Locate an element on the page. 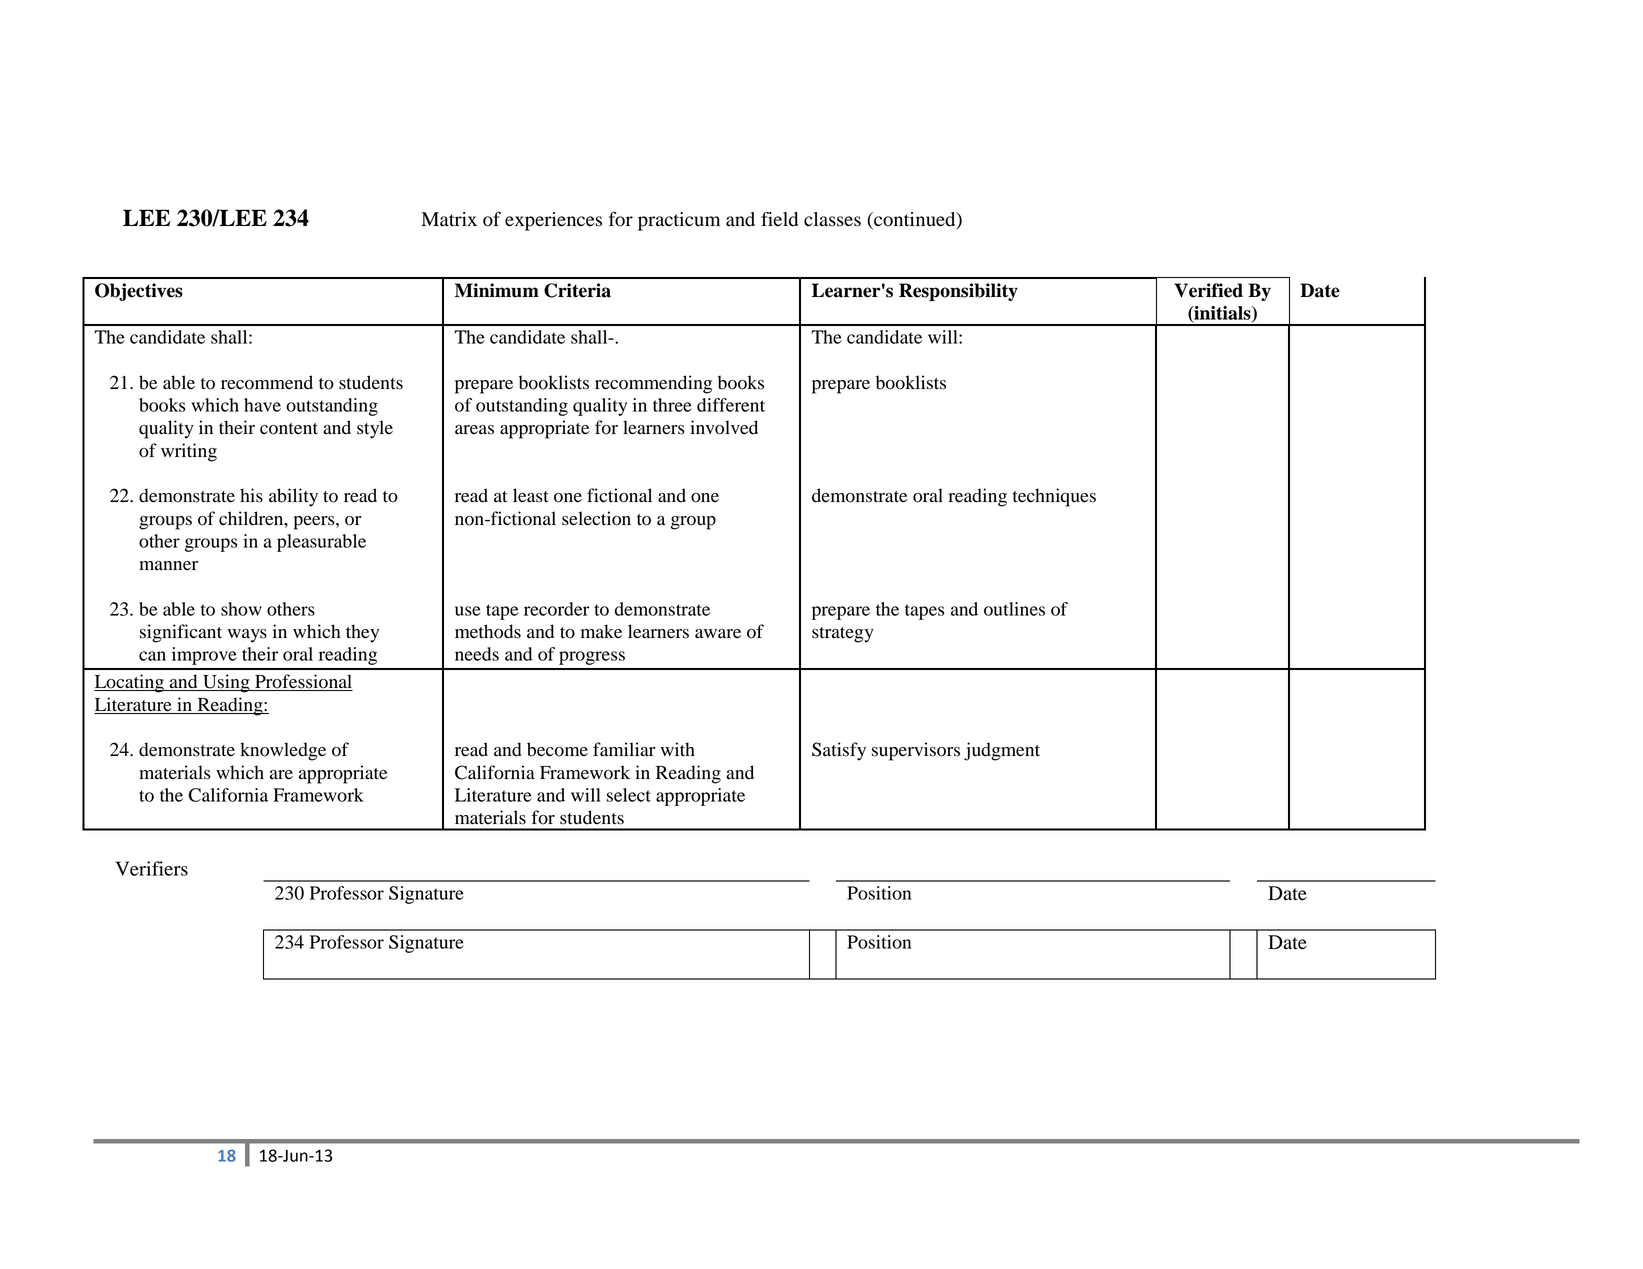  Matrix is located at coordinates (449, 219).
